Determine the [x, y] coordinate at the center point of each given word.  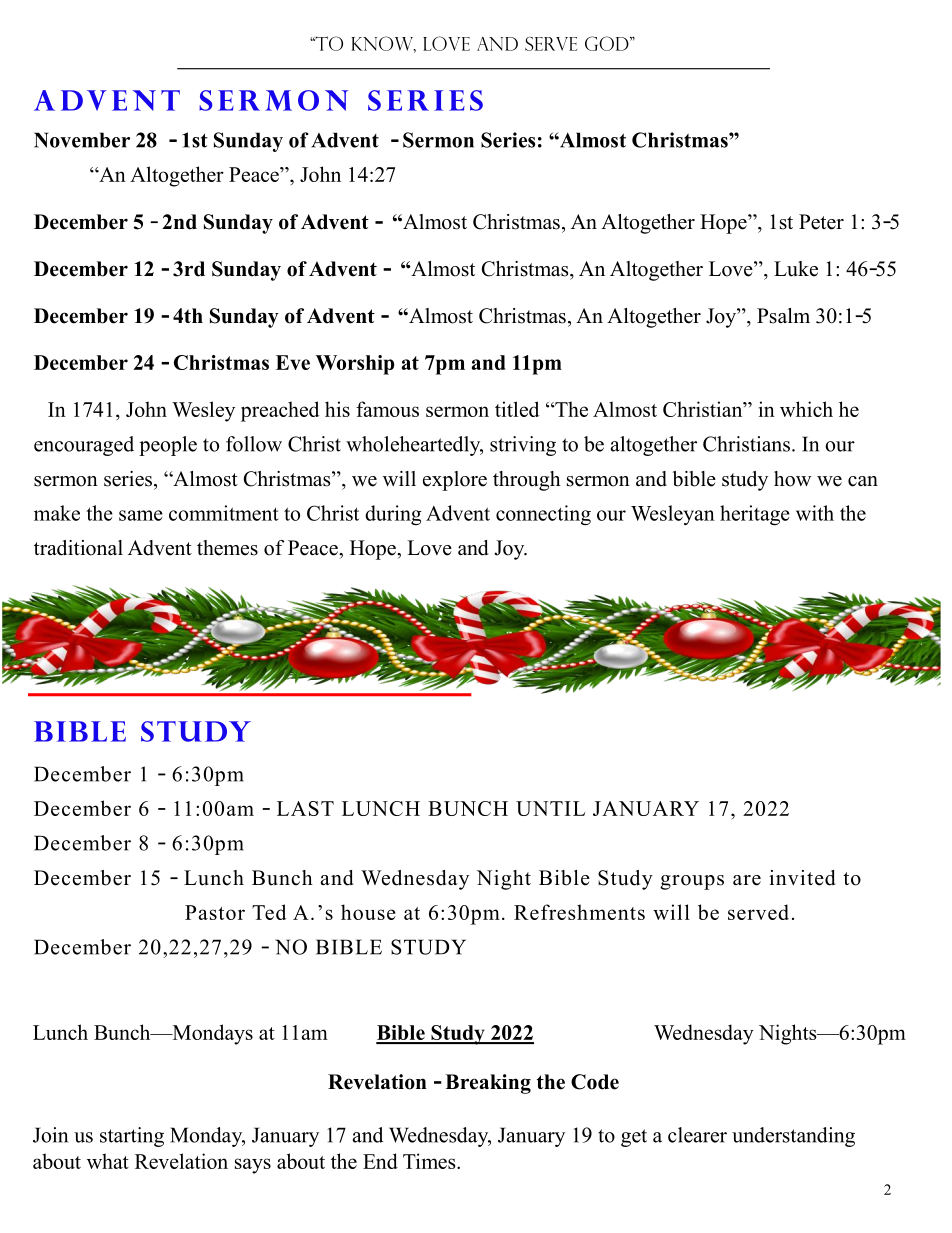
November [82, 140]
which [806, 409]
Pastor [215, 912]
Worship [355, 365]
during [393, 515]
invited [802, 878]
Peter [821, 222]
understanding [793, 1137]
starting [132, 1137]
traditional [78, 548]
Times [430, 1161]
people [168, 446]
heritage [755, 515]
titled [517, 409]
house [368, 912]
